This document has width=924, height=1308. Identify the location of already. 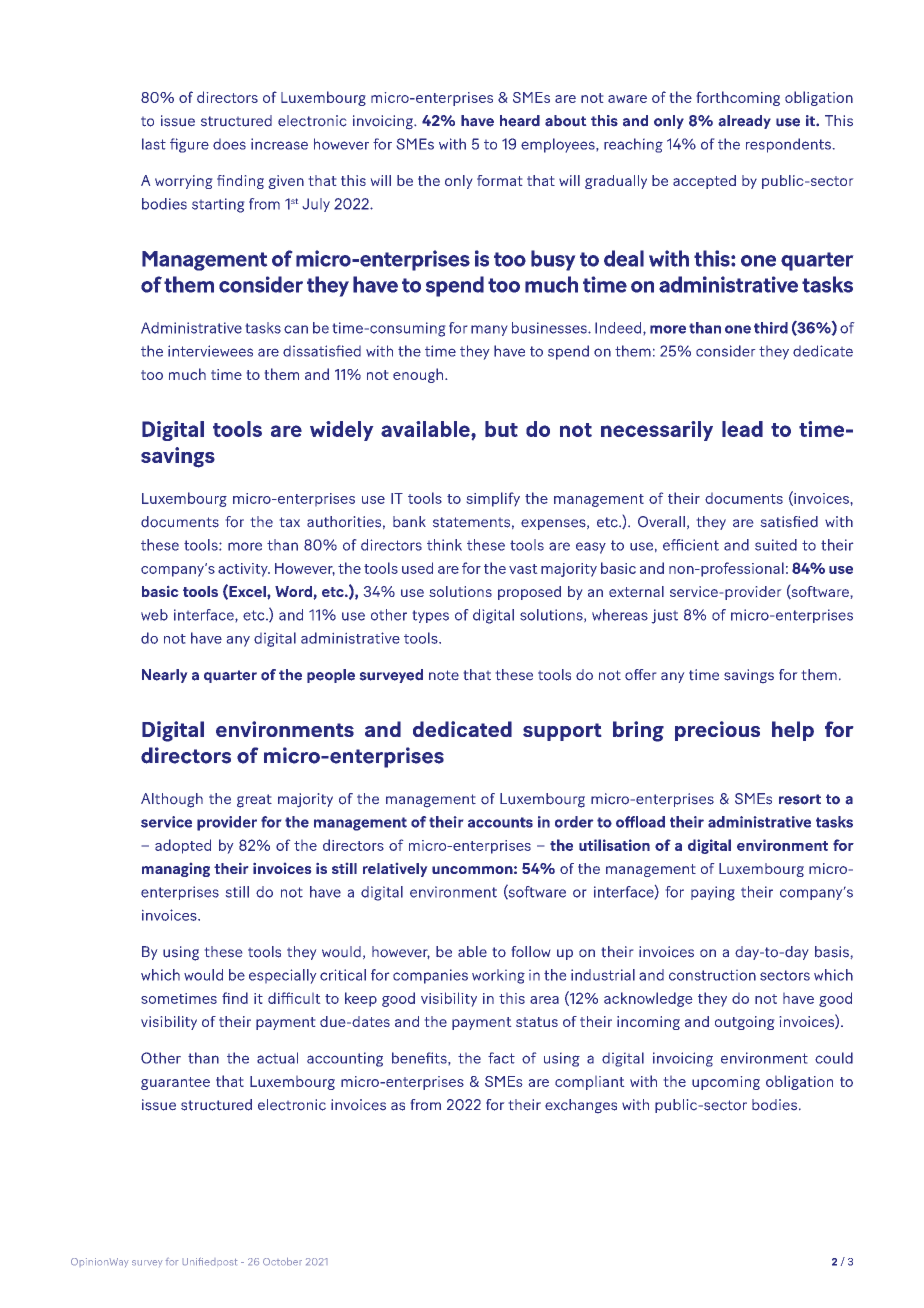
(745, 122).
